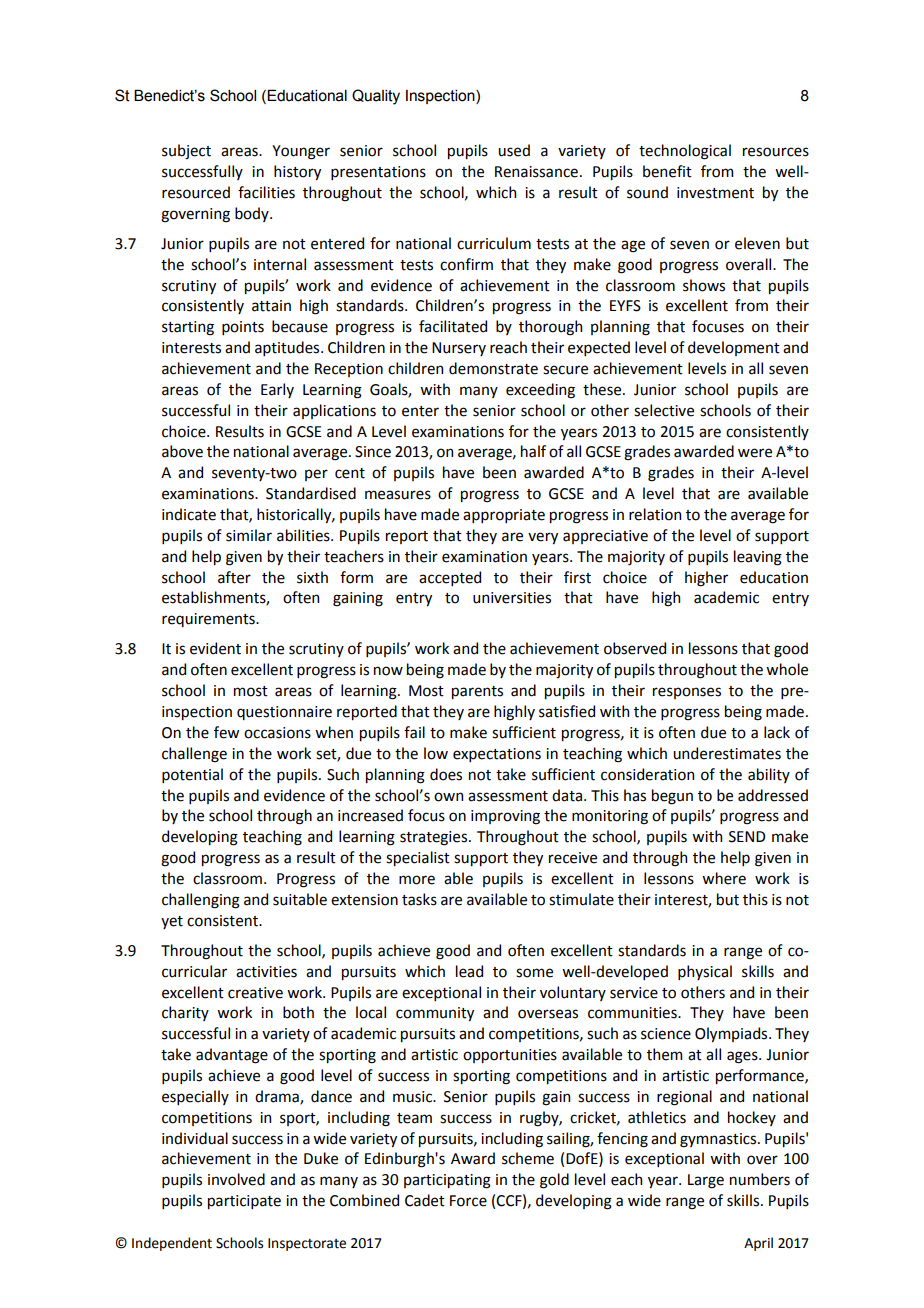 This screenshot has height=1308, width=924. Describe the element at coordinates (687, 693) in the screenshot. I see `responses` at that location.
